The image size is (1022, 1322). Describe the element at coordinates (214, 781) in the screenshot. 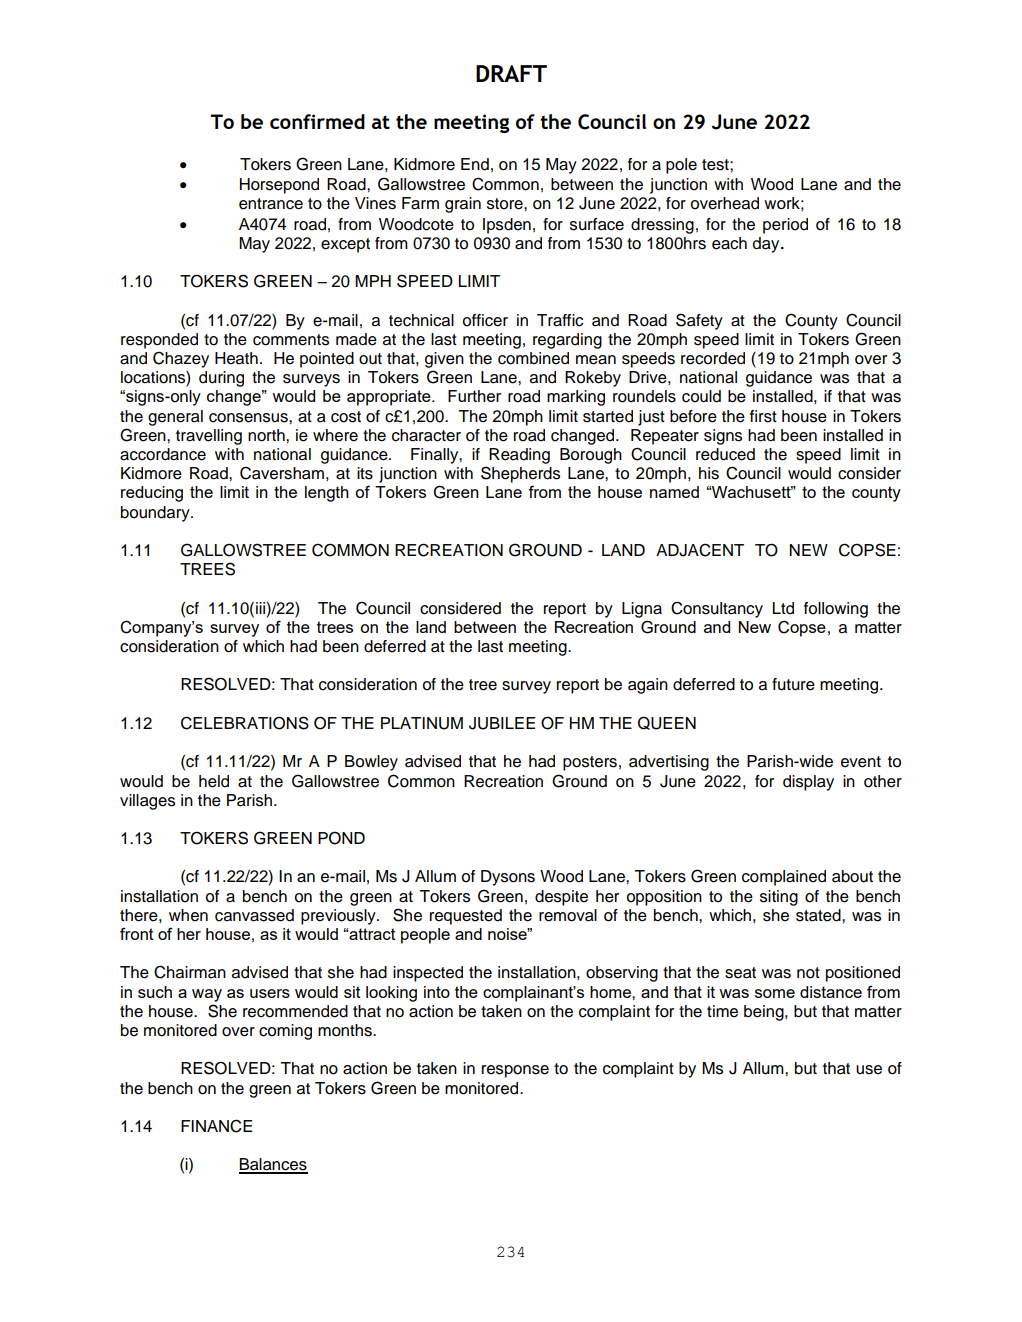

I see `held` at that location.
